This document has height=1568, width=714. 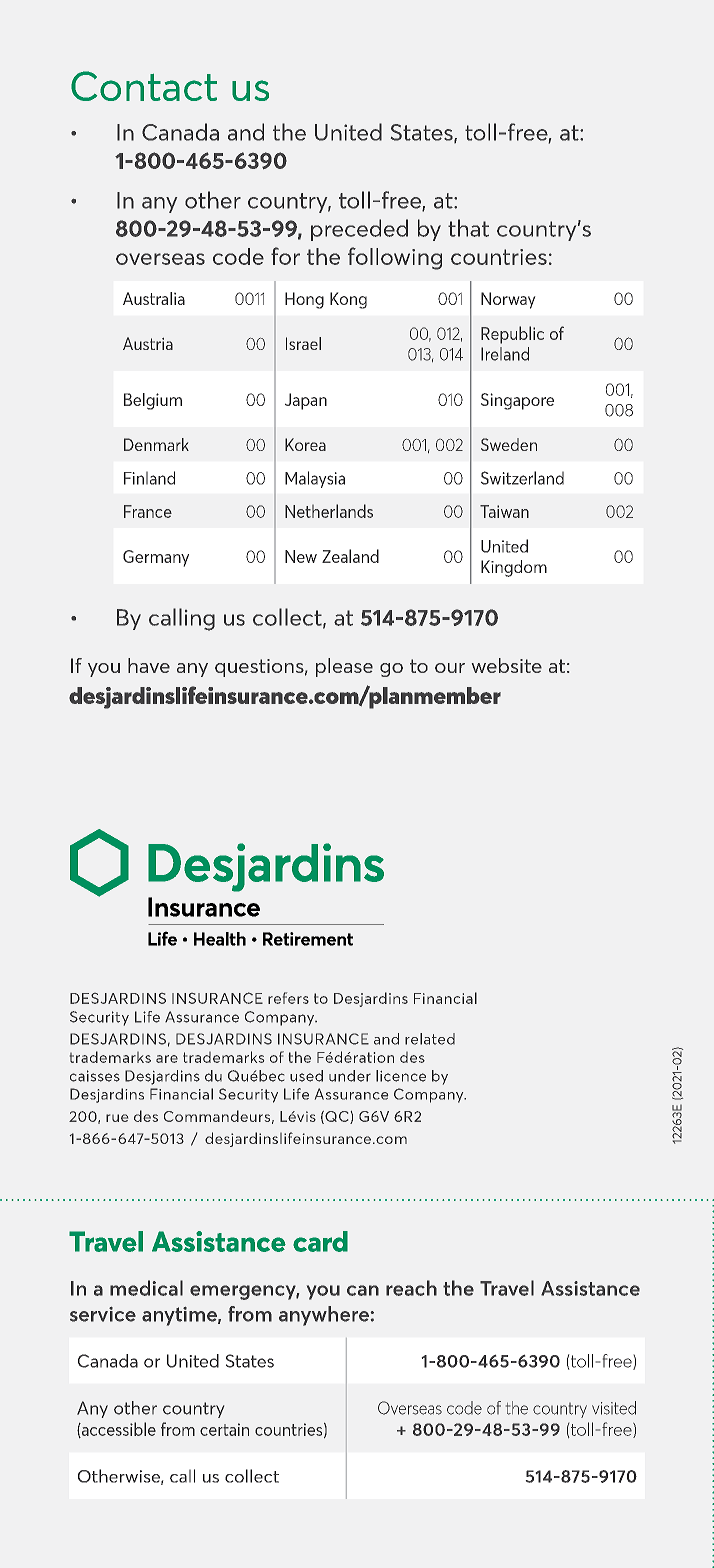 What do you see at coordinates (288, 998) in the document?
I see `refers` at bounding box center [288, 998].
